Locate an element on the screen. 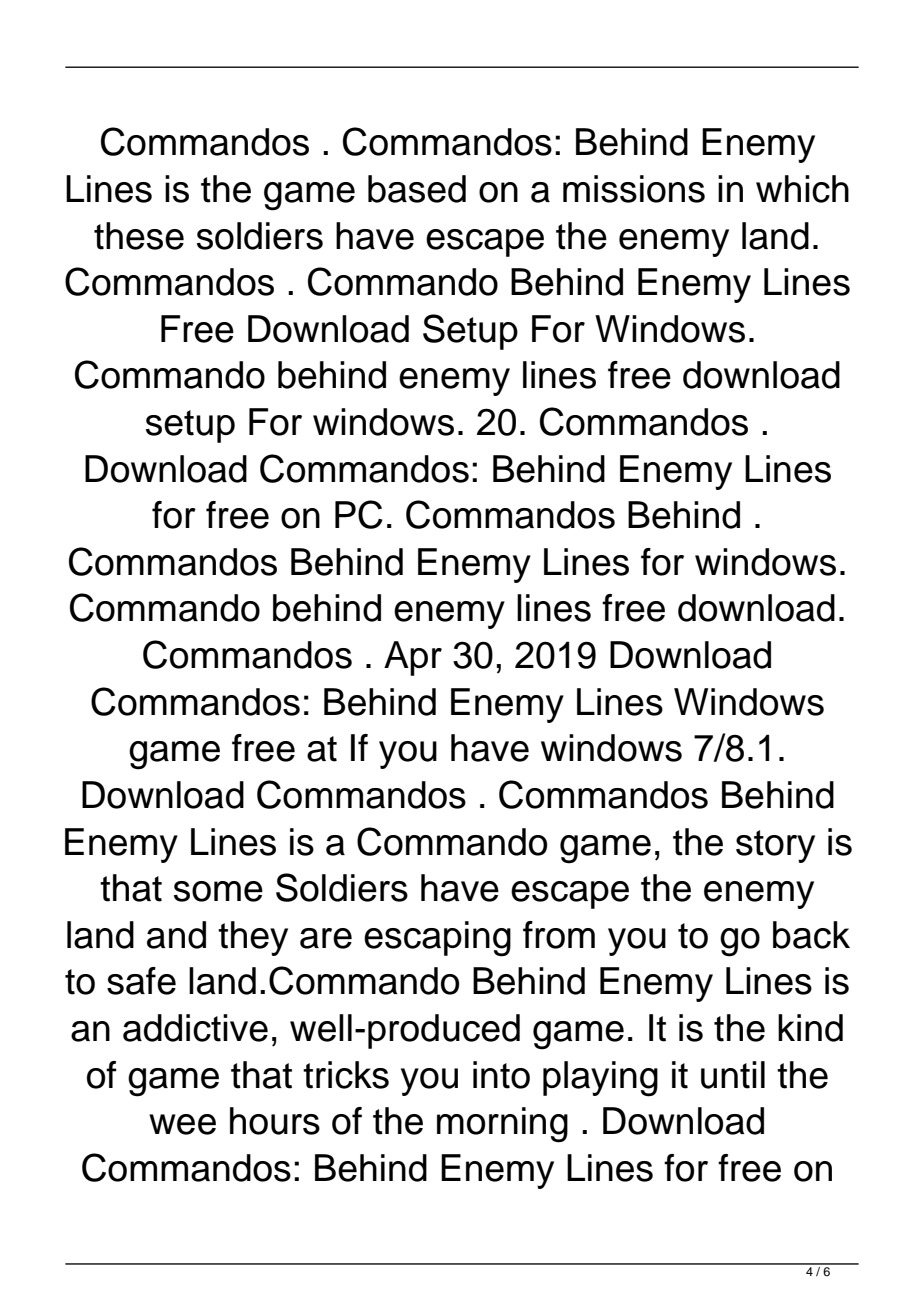 The height and width of the screenshot is (1308, 924). until is located at coordinates (733, 1075).
